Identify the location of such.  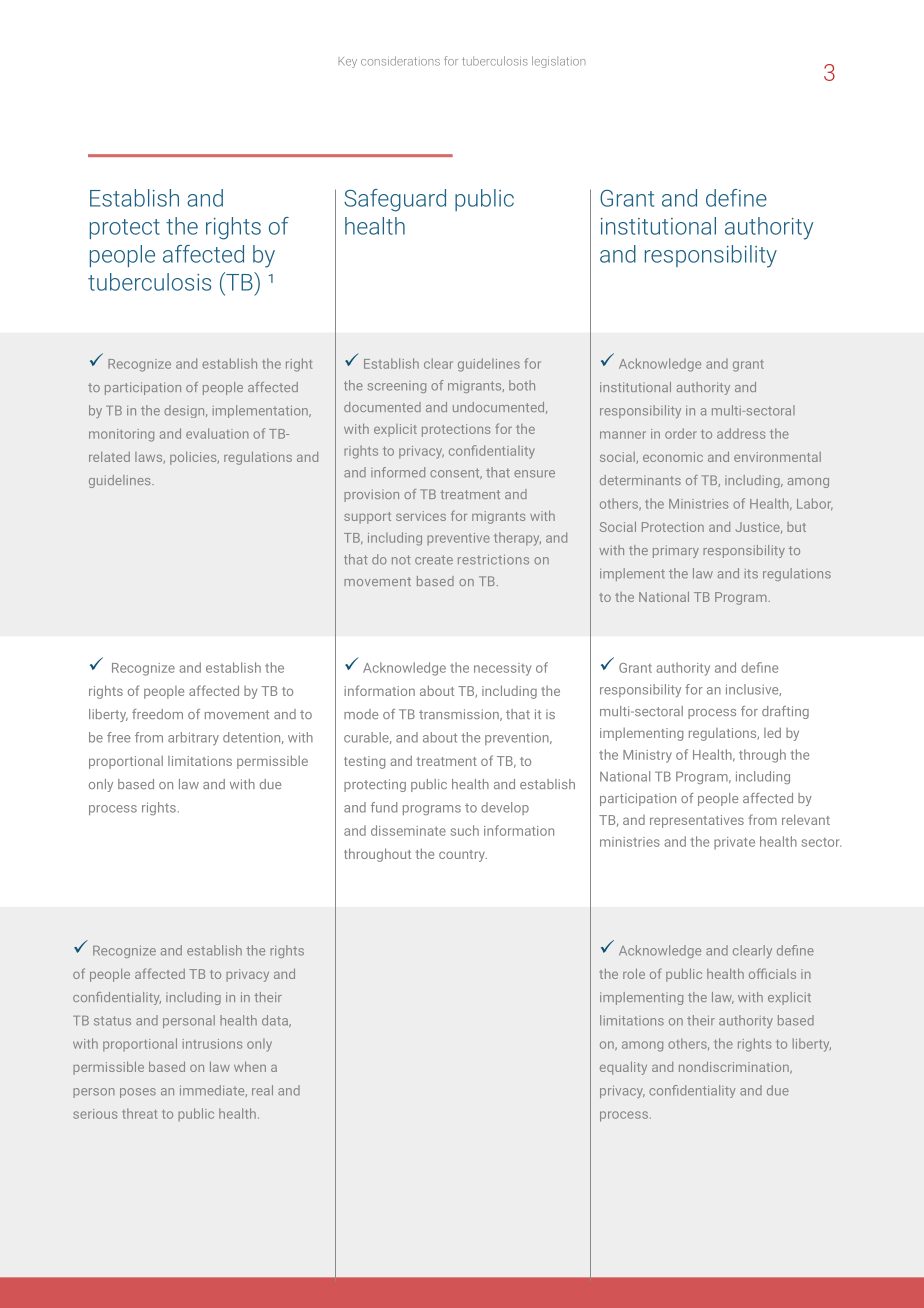
(465, 830).
